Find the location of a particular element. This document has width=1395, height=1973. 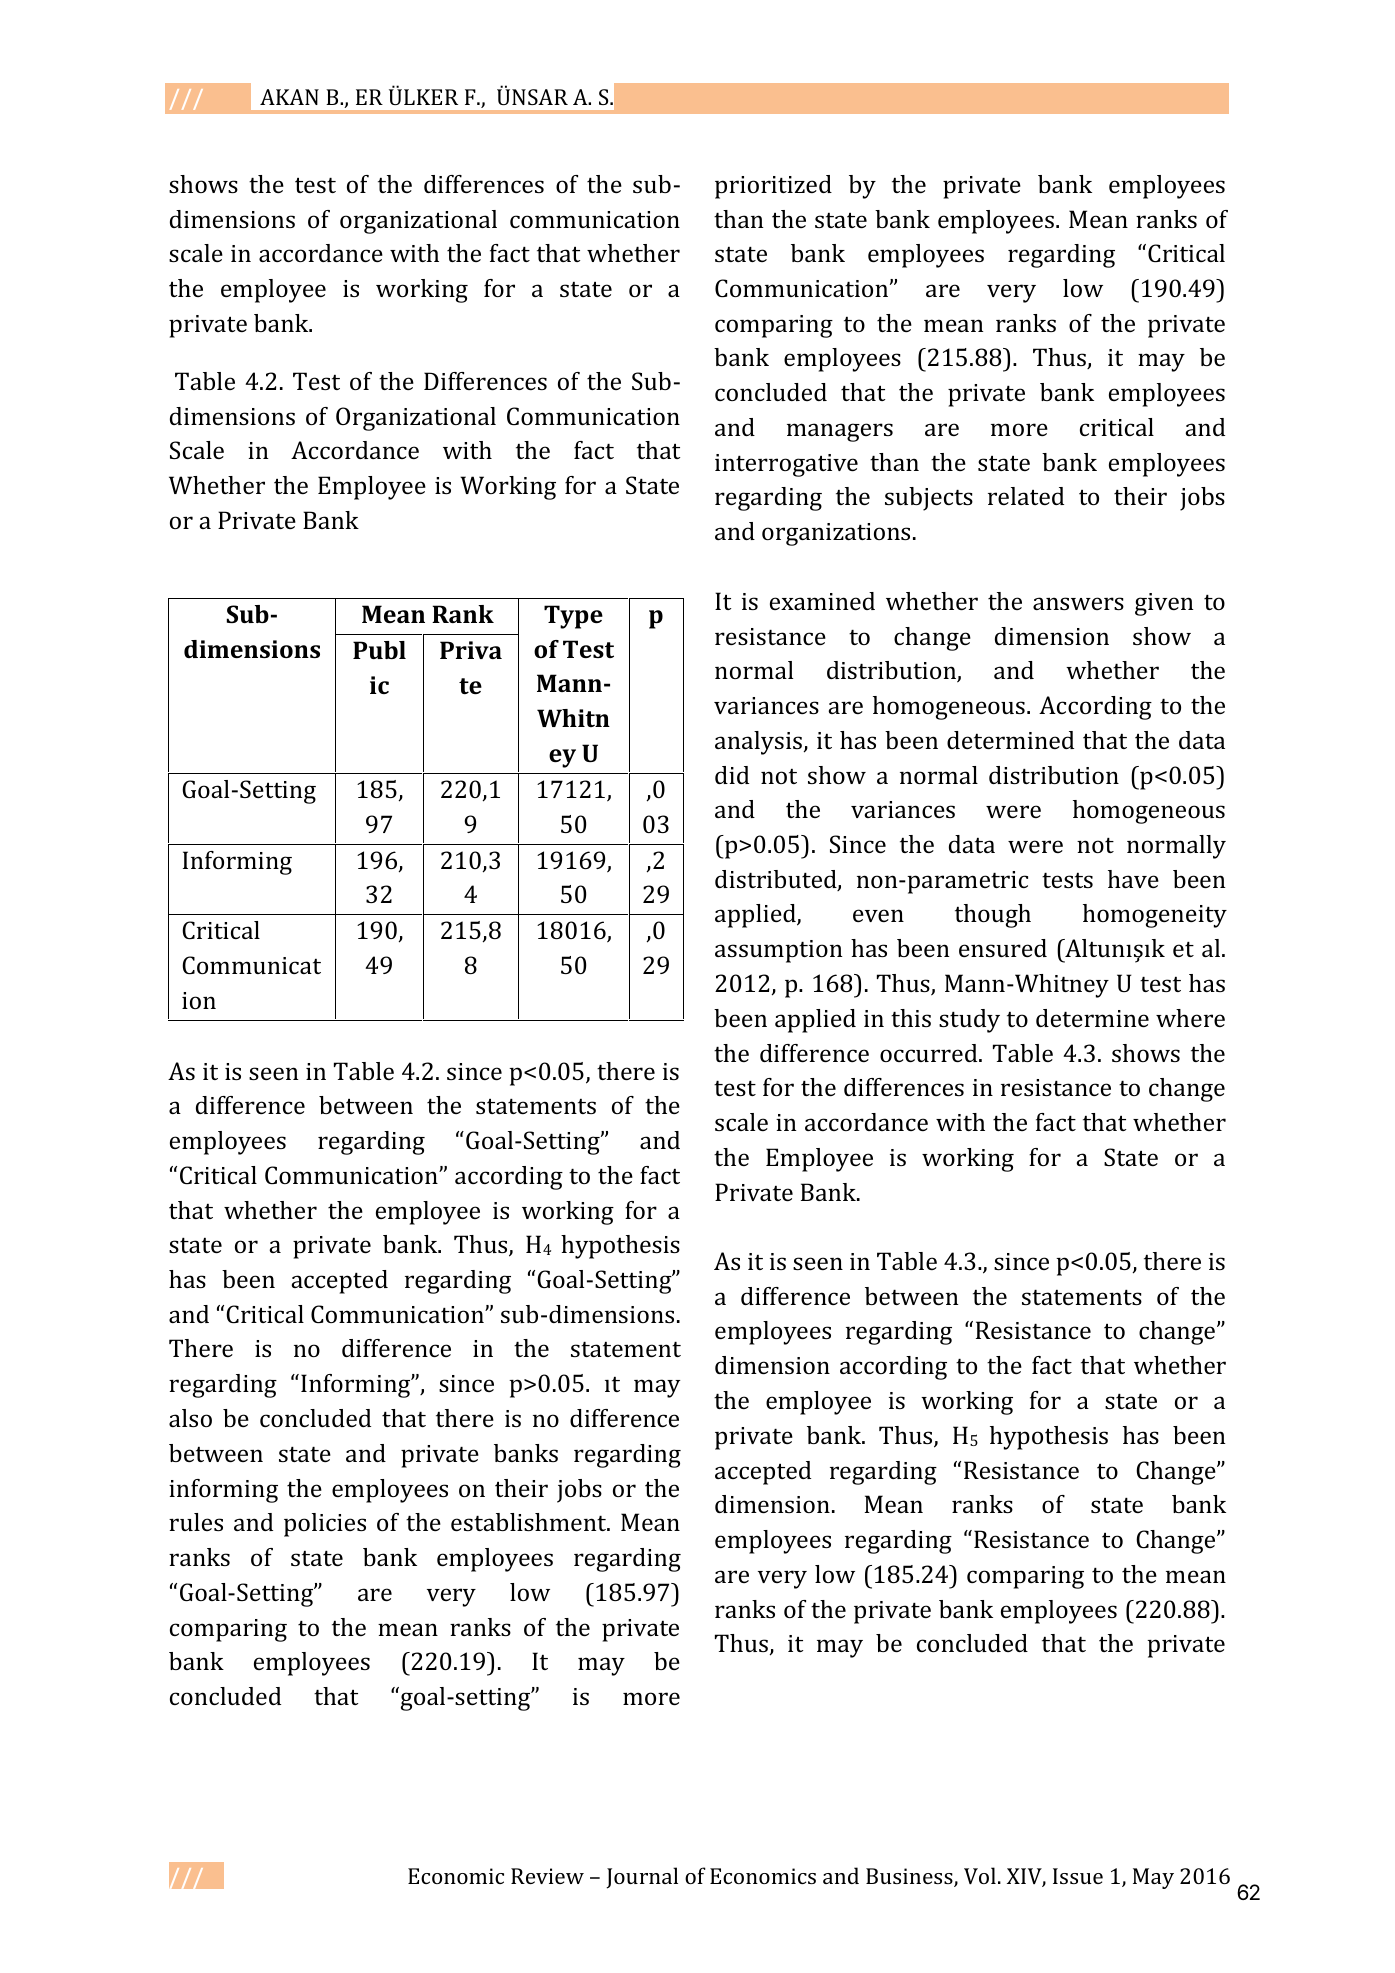

Review is located at coordinates (547, 1876).
